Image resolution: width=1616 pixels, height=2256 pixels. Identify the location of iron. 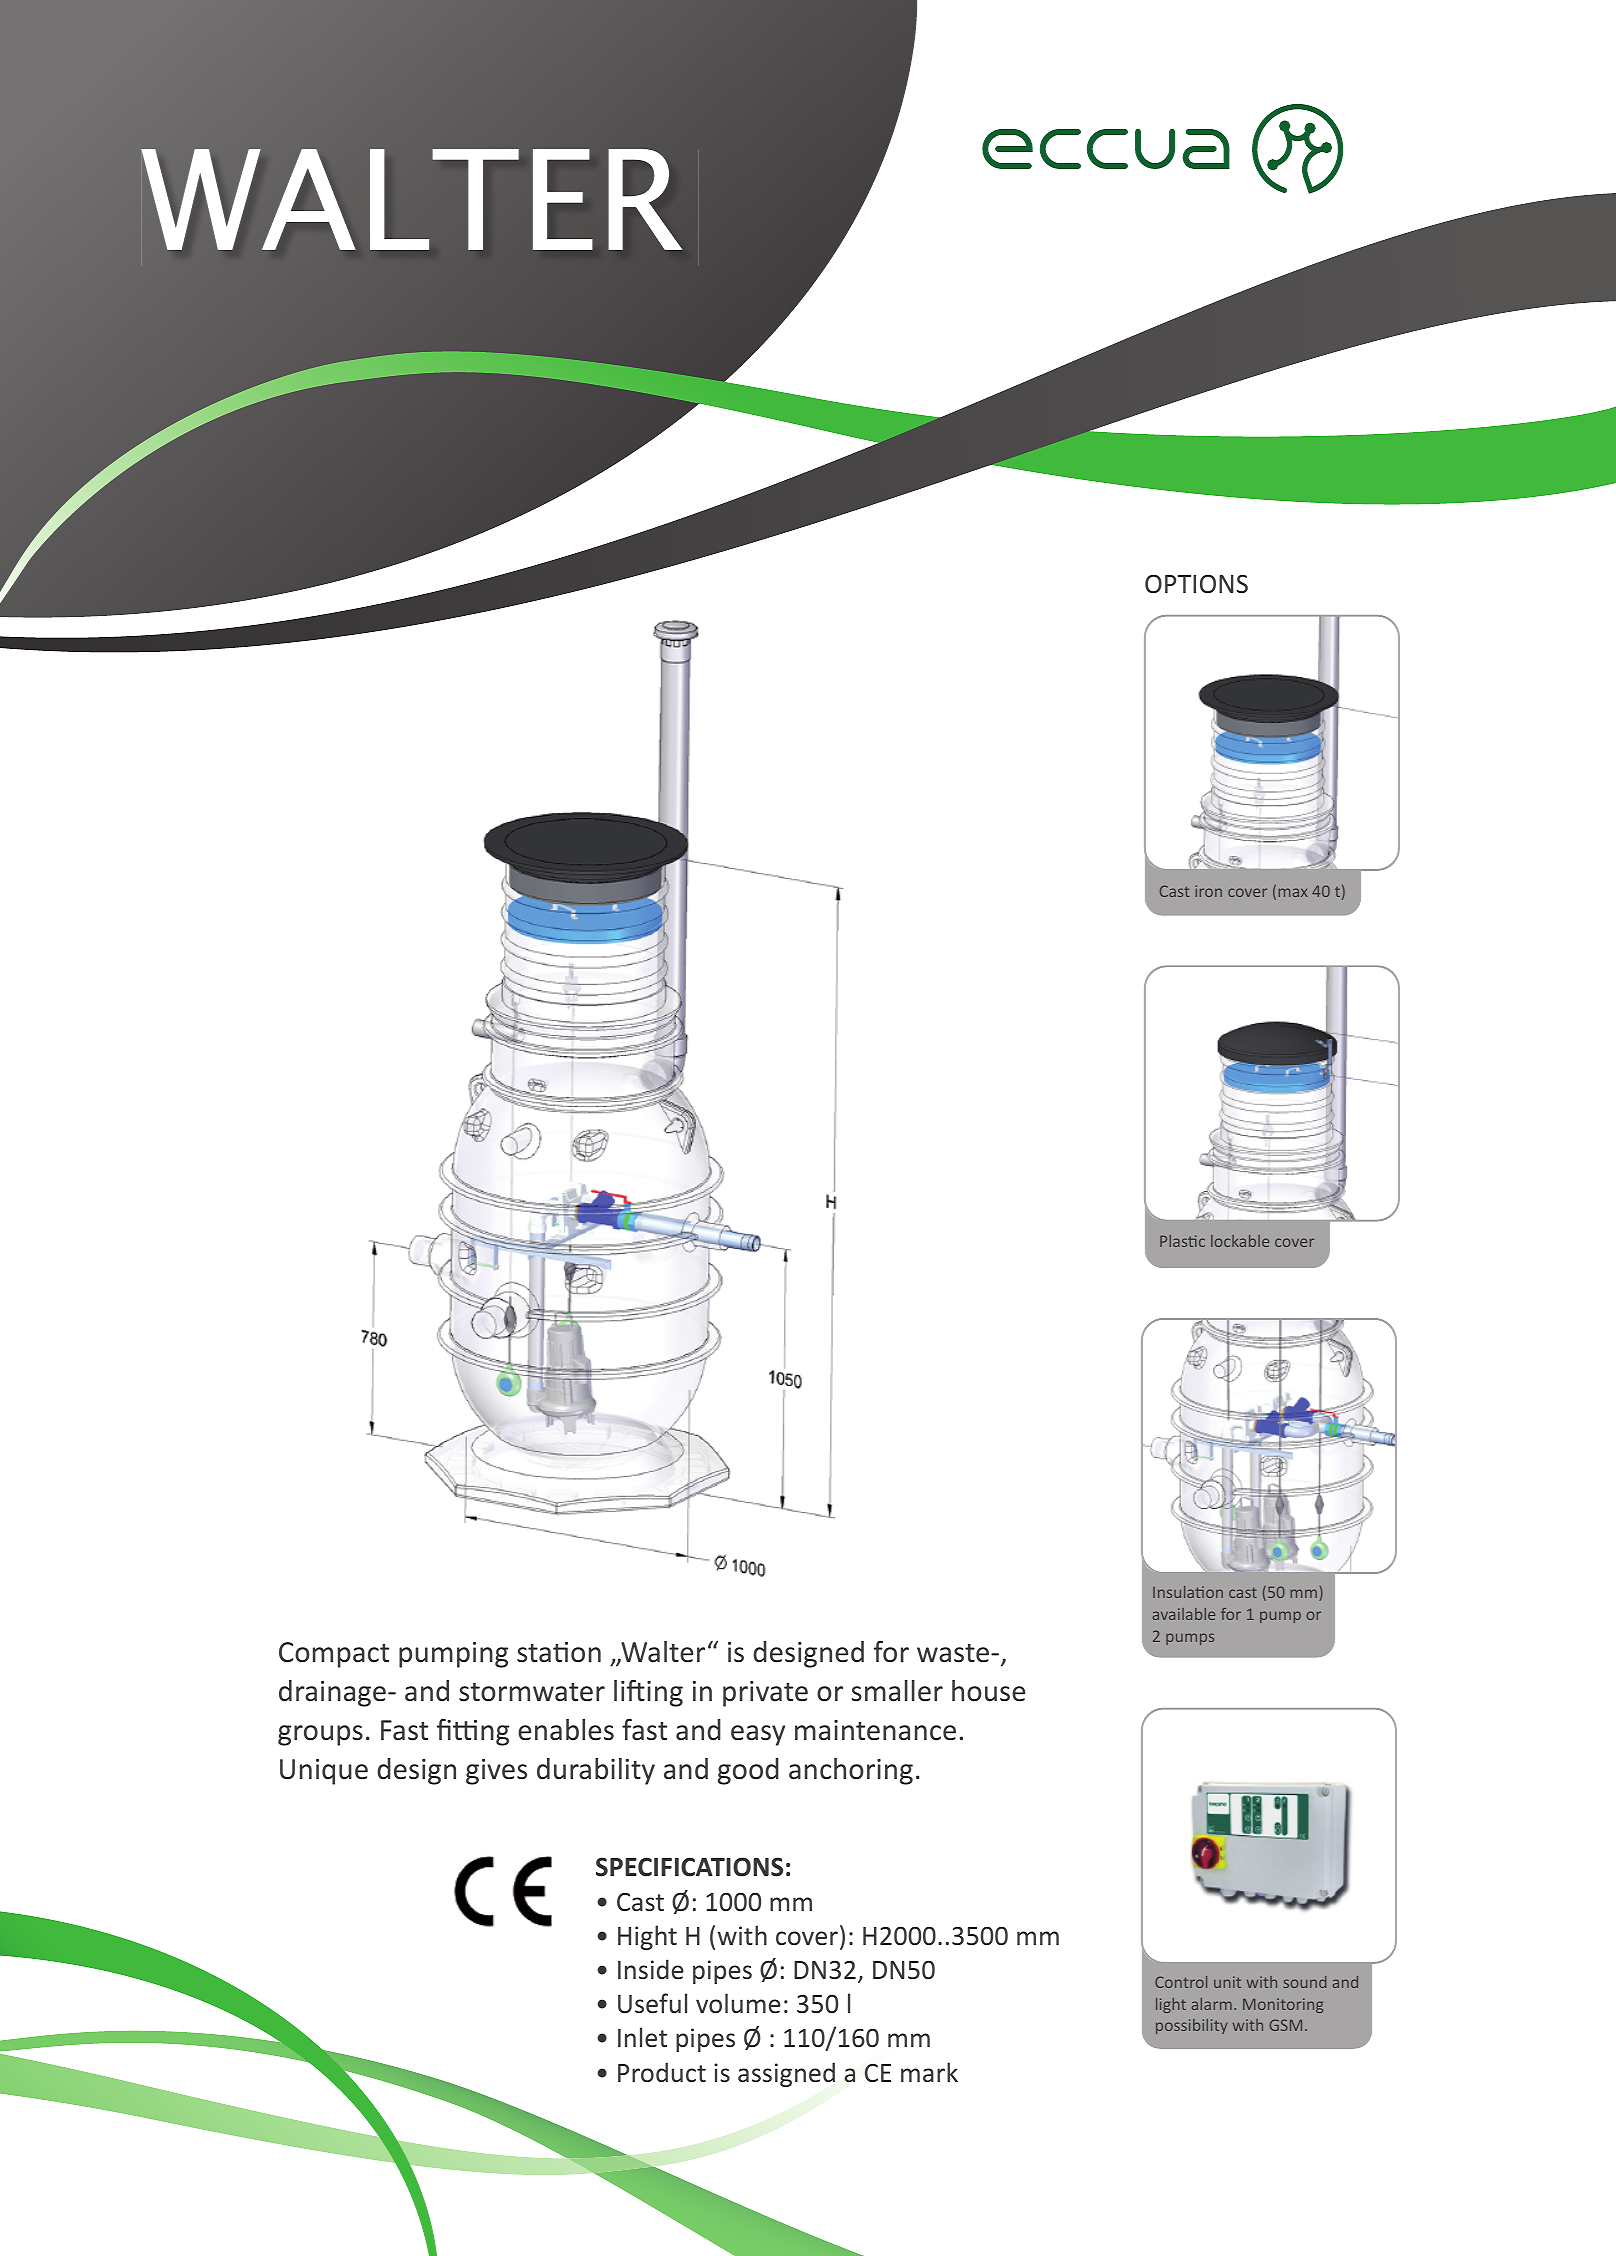
(1208, 891).
